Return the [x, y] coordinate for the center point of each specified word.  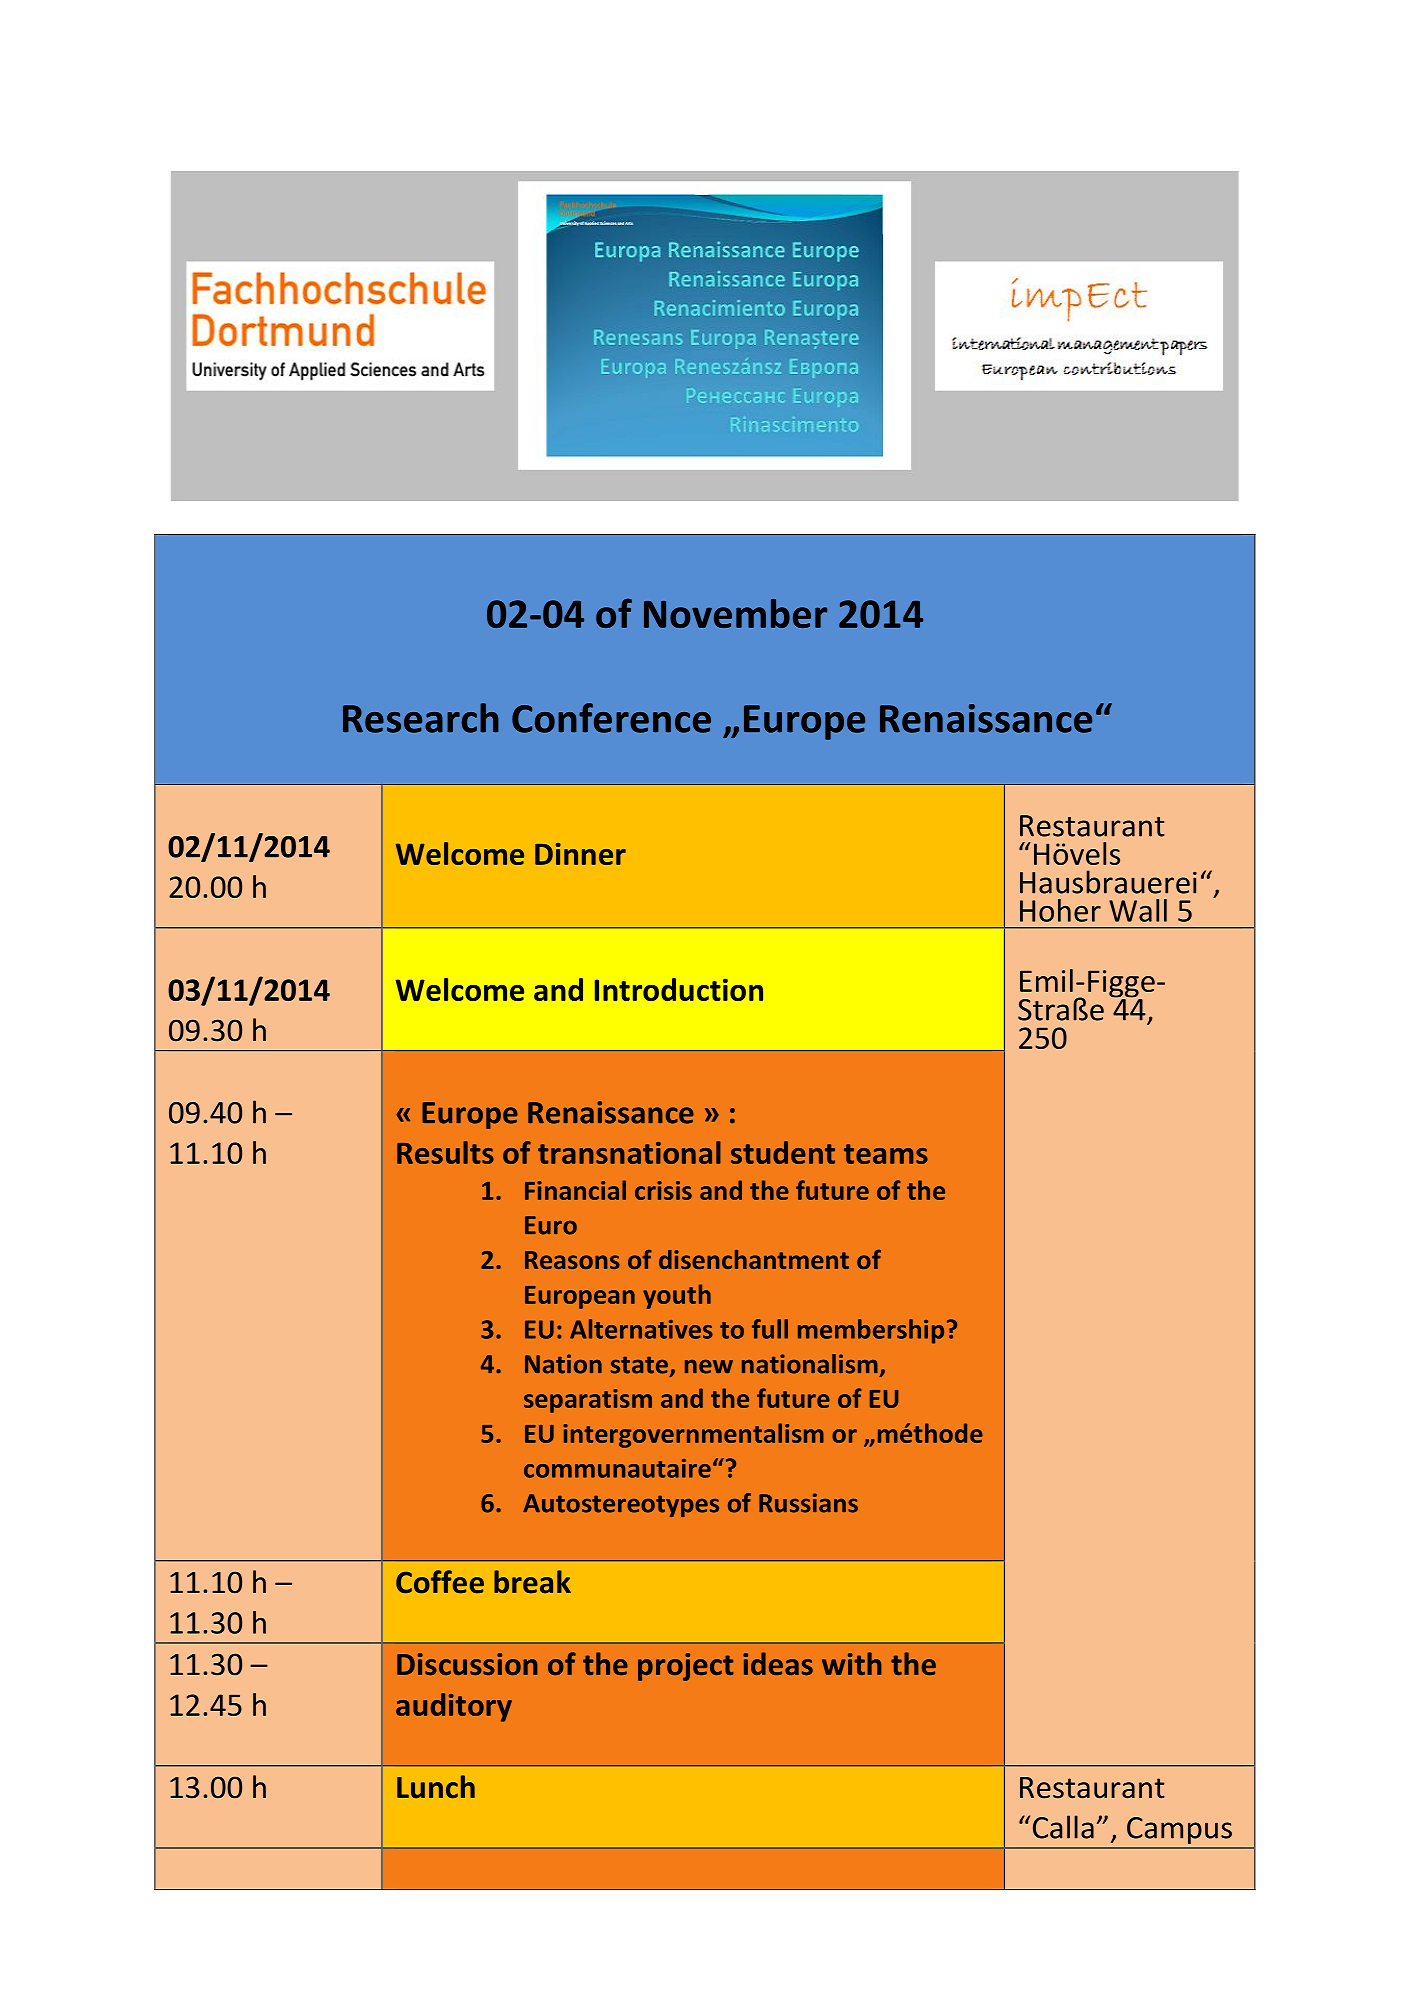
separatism [588, 1401]
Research [421, 718]
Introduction [679, 989]
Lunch [436, 1787]
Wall [1138, 910]
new [709, 1366]
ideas [778, 1663]
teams [886, 1154]
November [735, 613]
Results [445, 1152]
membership [871, 1331]
